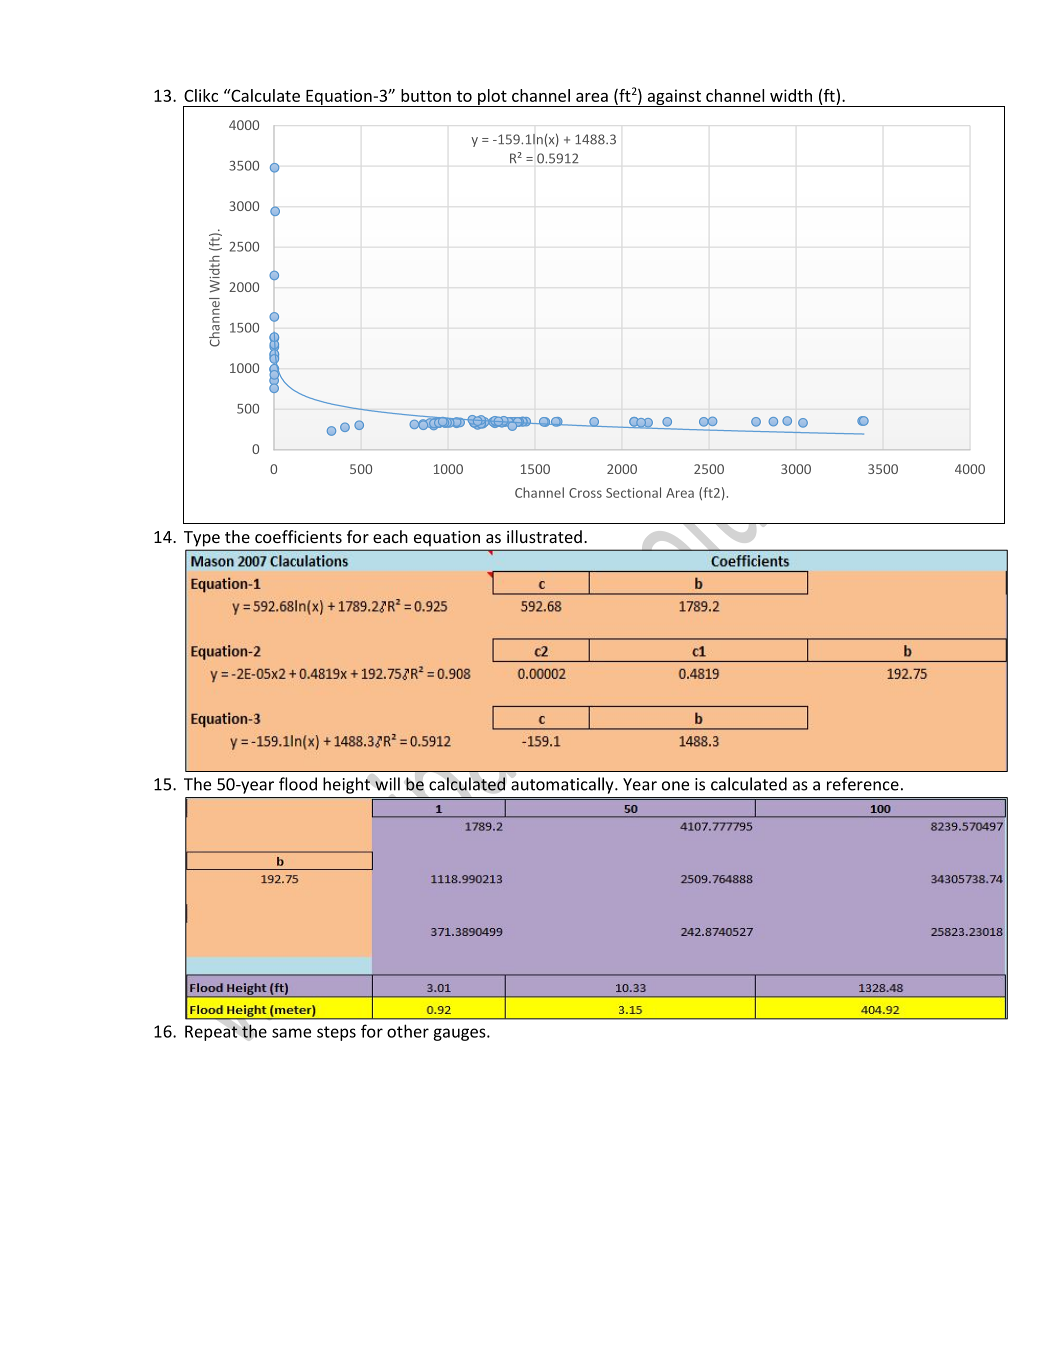  What do you see at coordinates (298, 784) in the screenshot?
I see `flood` at bounding box center [298, 784].
